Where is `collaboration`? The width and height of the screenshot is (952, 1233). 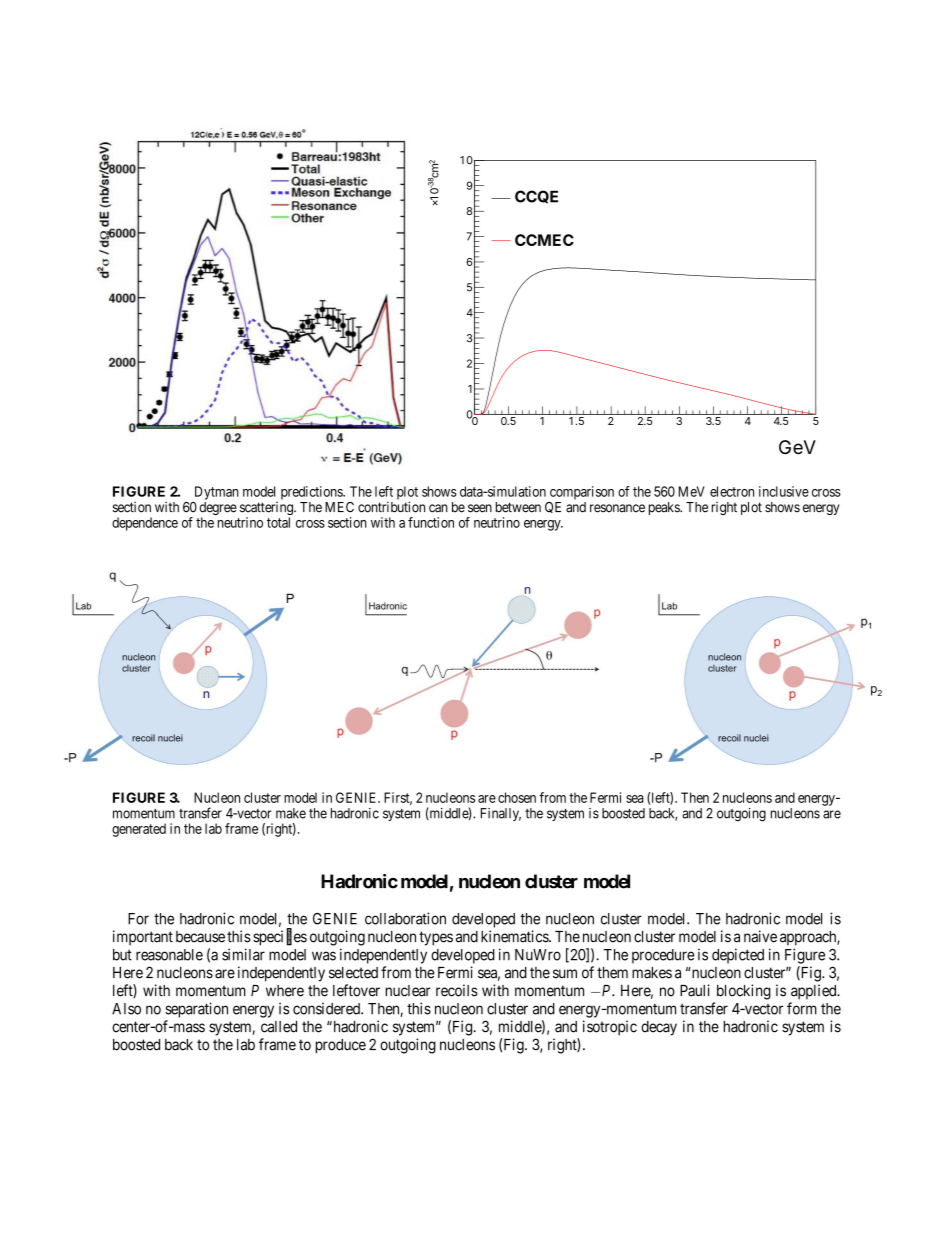
collaboration is located at coordinates (405, 918).
